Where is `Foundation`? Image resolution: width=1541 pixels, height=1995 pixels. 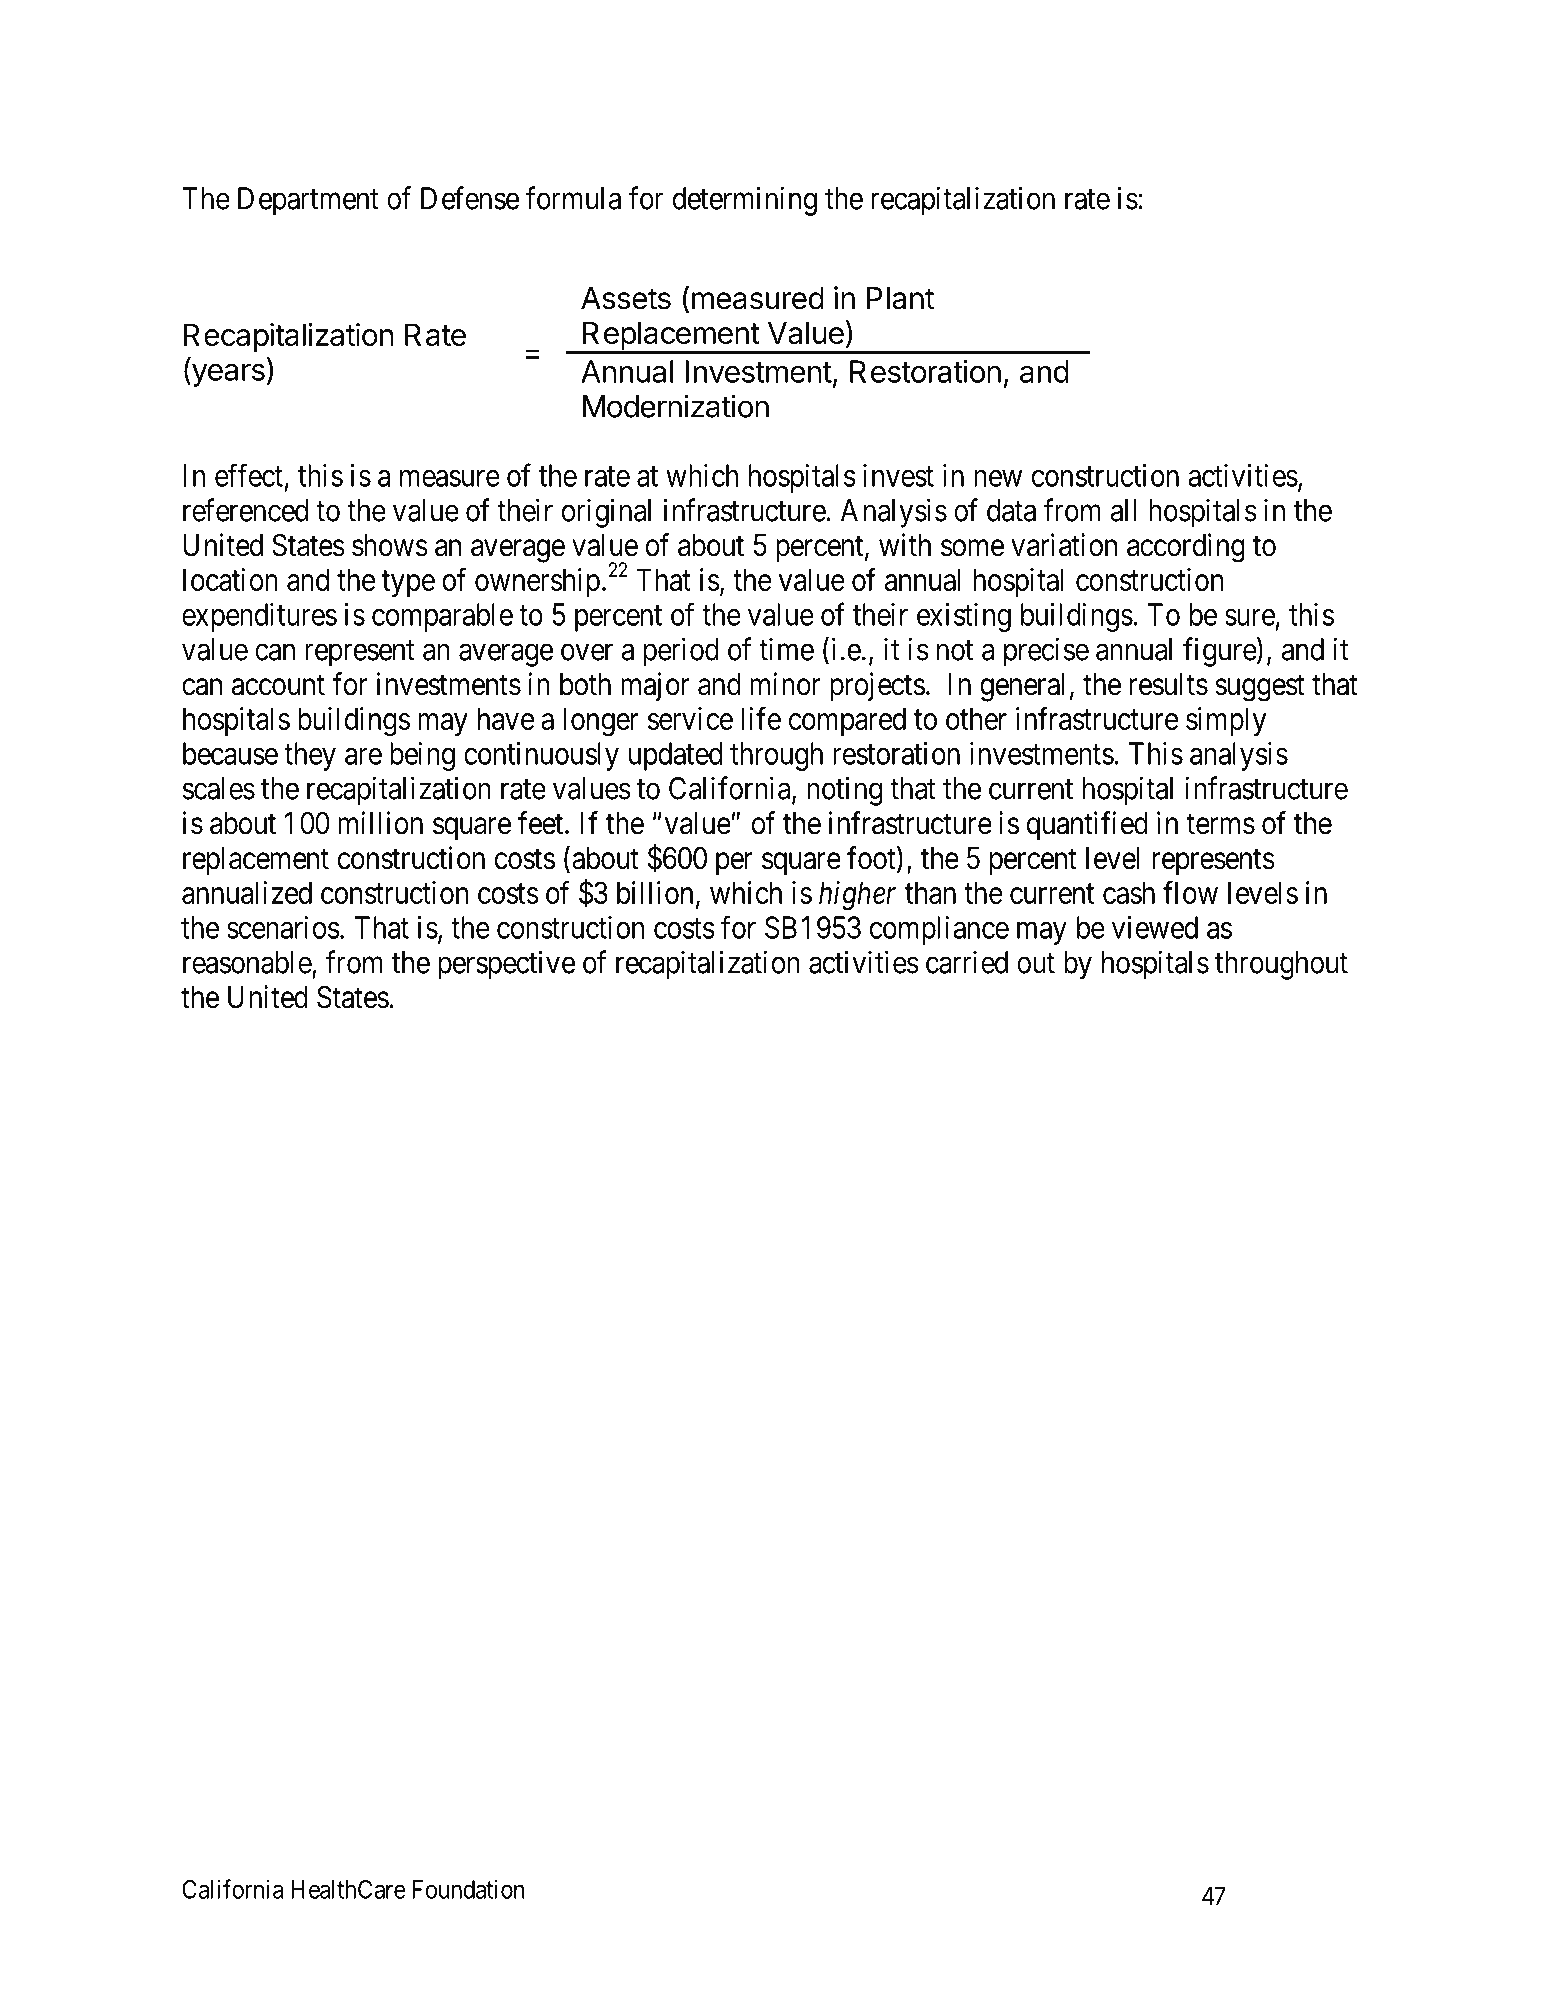 Foundation is located at coordinates (468, 1889).
